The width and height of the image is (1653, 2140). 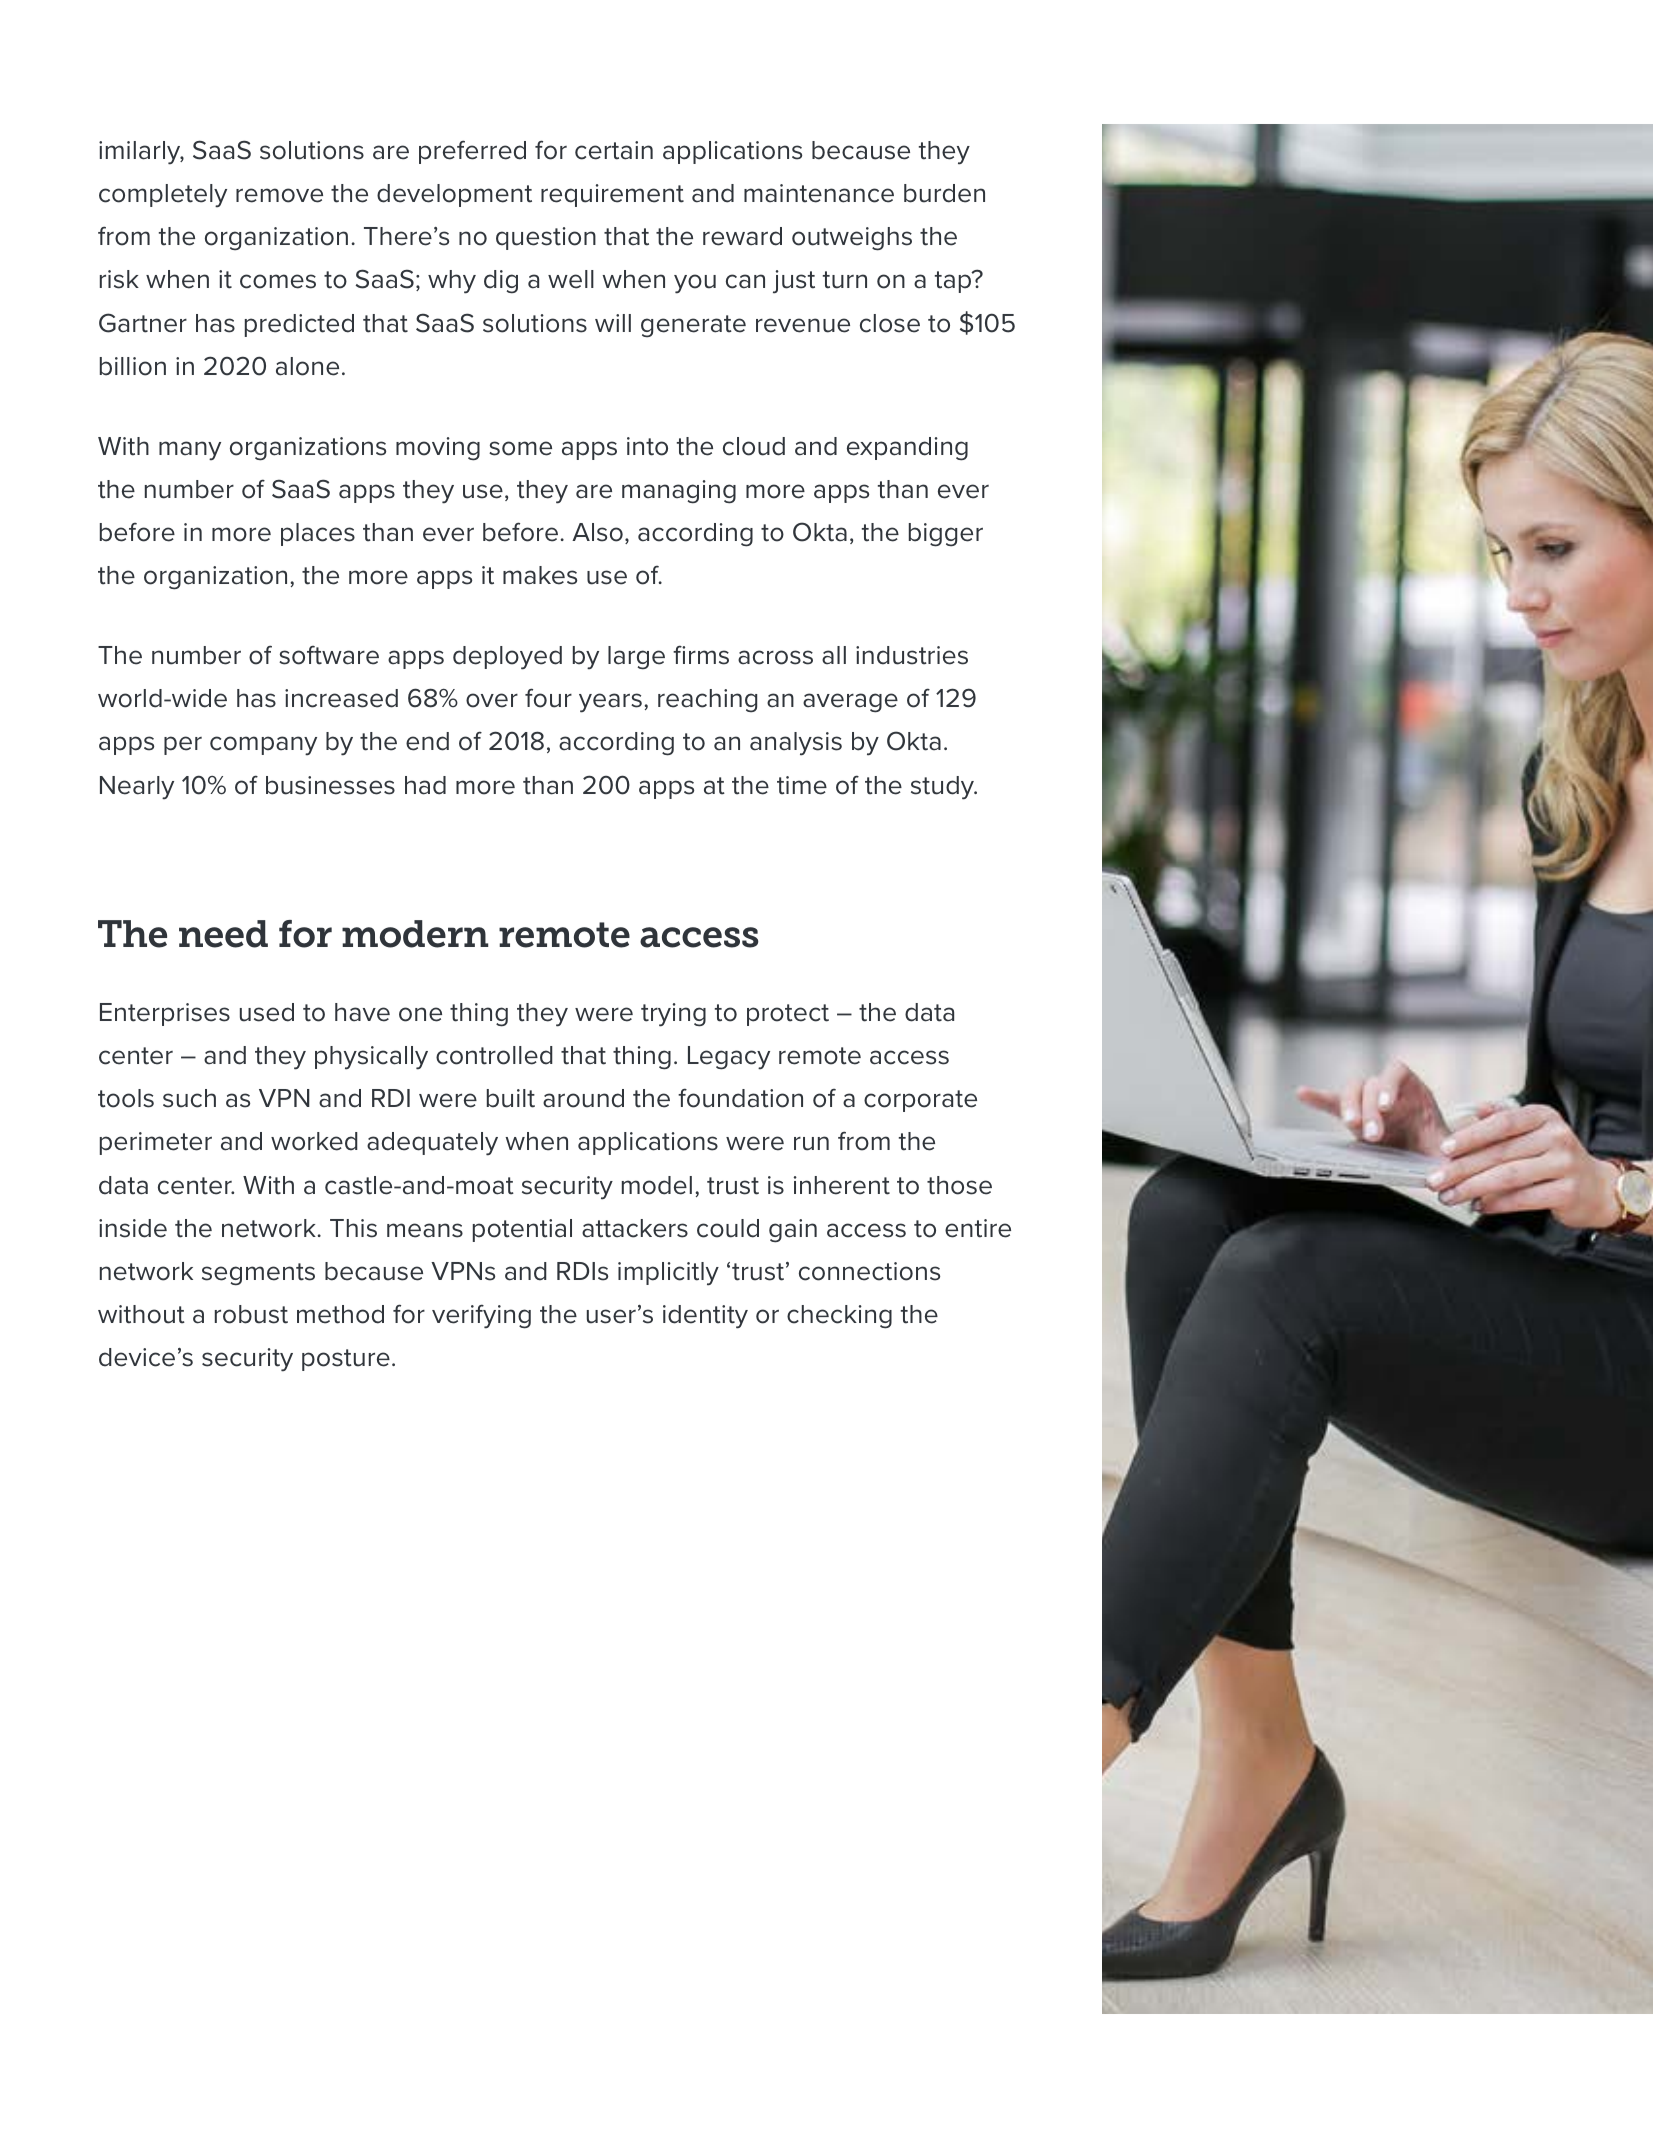 I want to click on maintenance, so click(x=819, y=193).
